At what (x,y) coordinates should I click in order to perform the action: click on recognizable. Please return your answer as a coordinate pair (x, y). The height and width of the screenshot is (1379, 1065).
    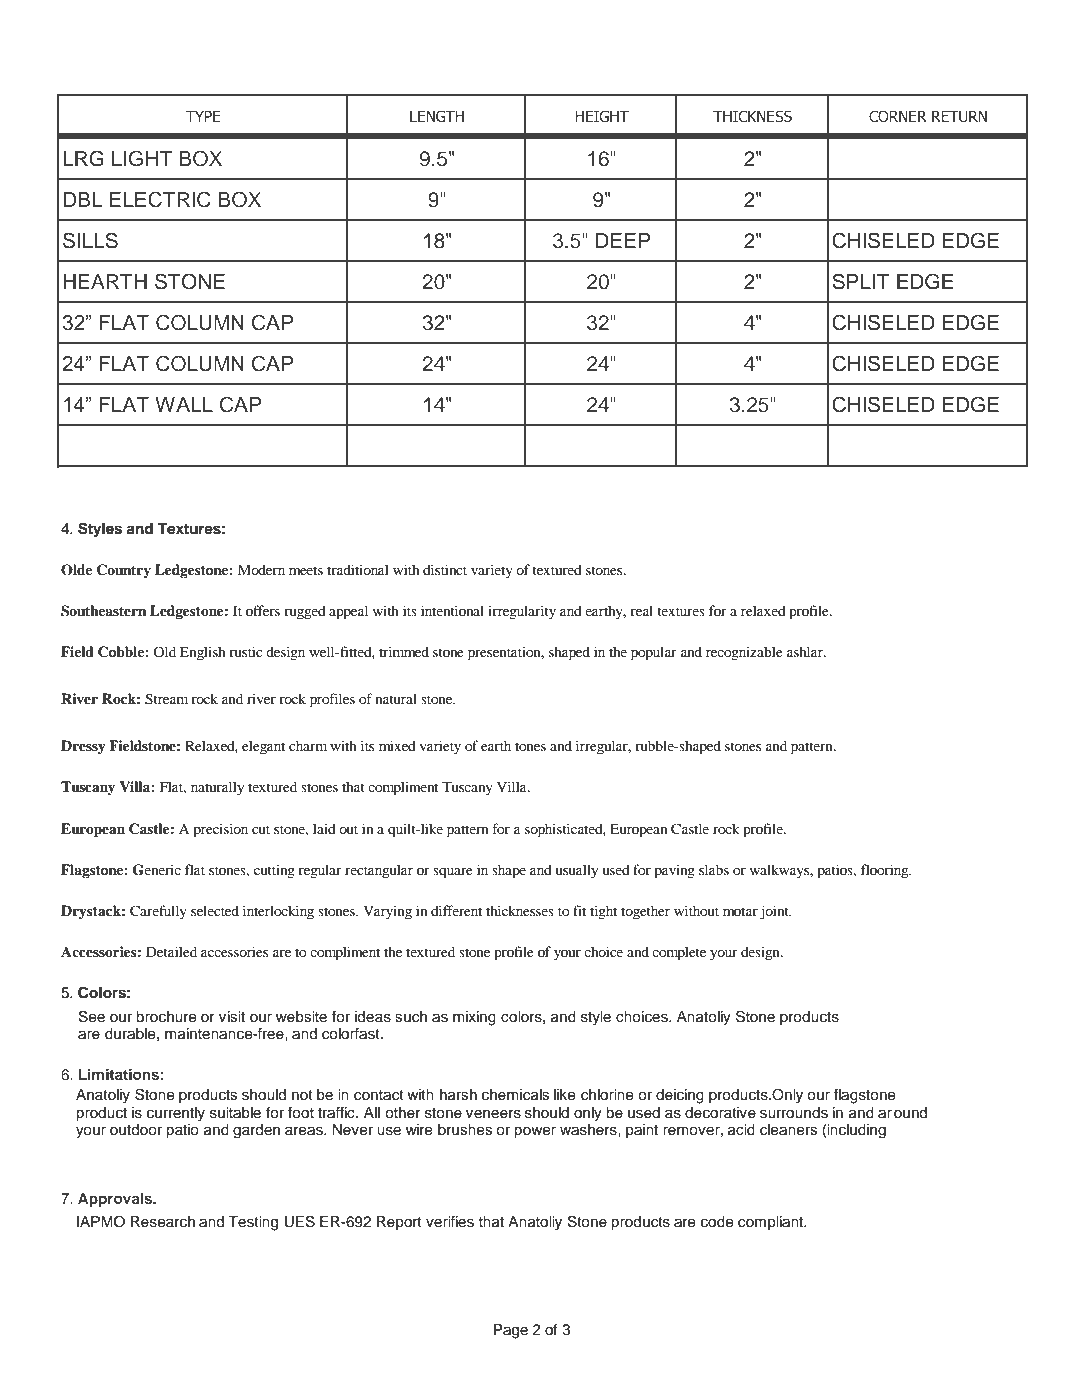
    Looking at the image, I should click on (744, 653).
